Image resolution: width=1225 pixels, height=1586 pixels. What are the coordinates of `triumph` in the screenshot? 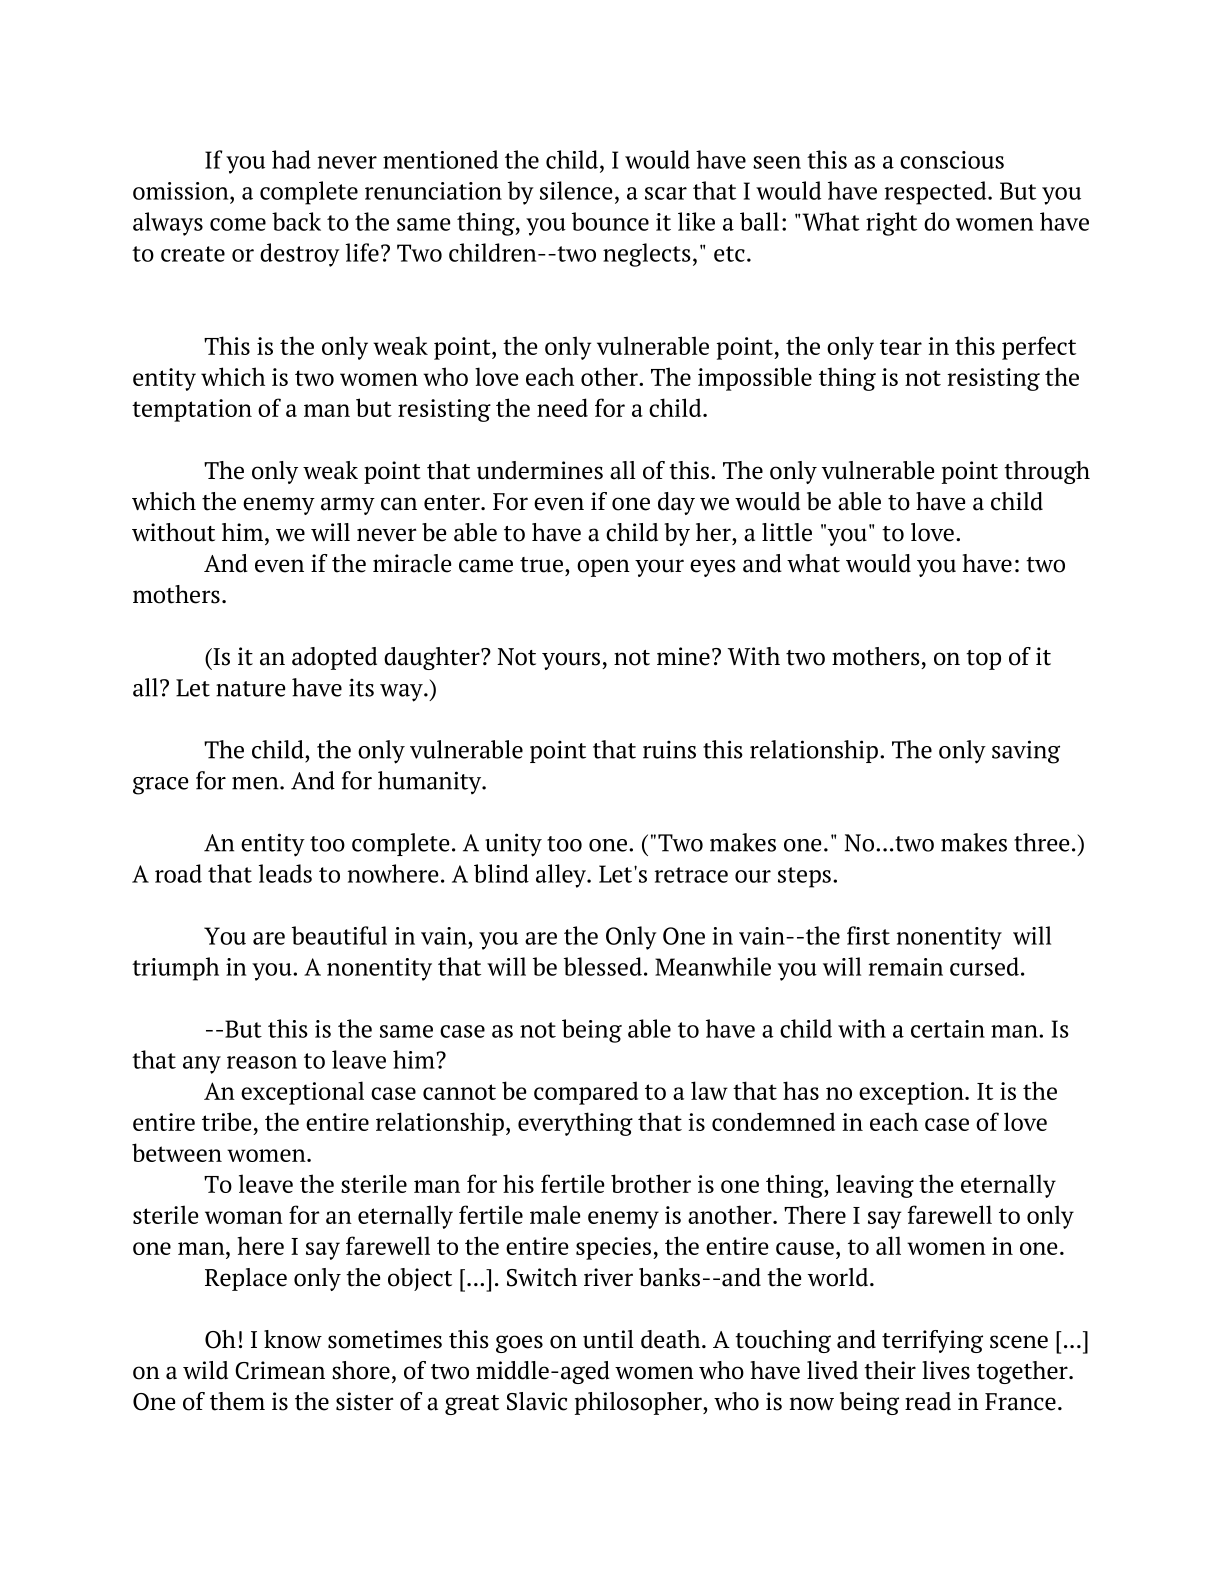 It's located at (175, 969).
